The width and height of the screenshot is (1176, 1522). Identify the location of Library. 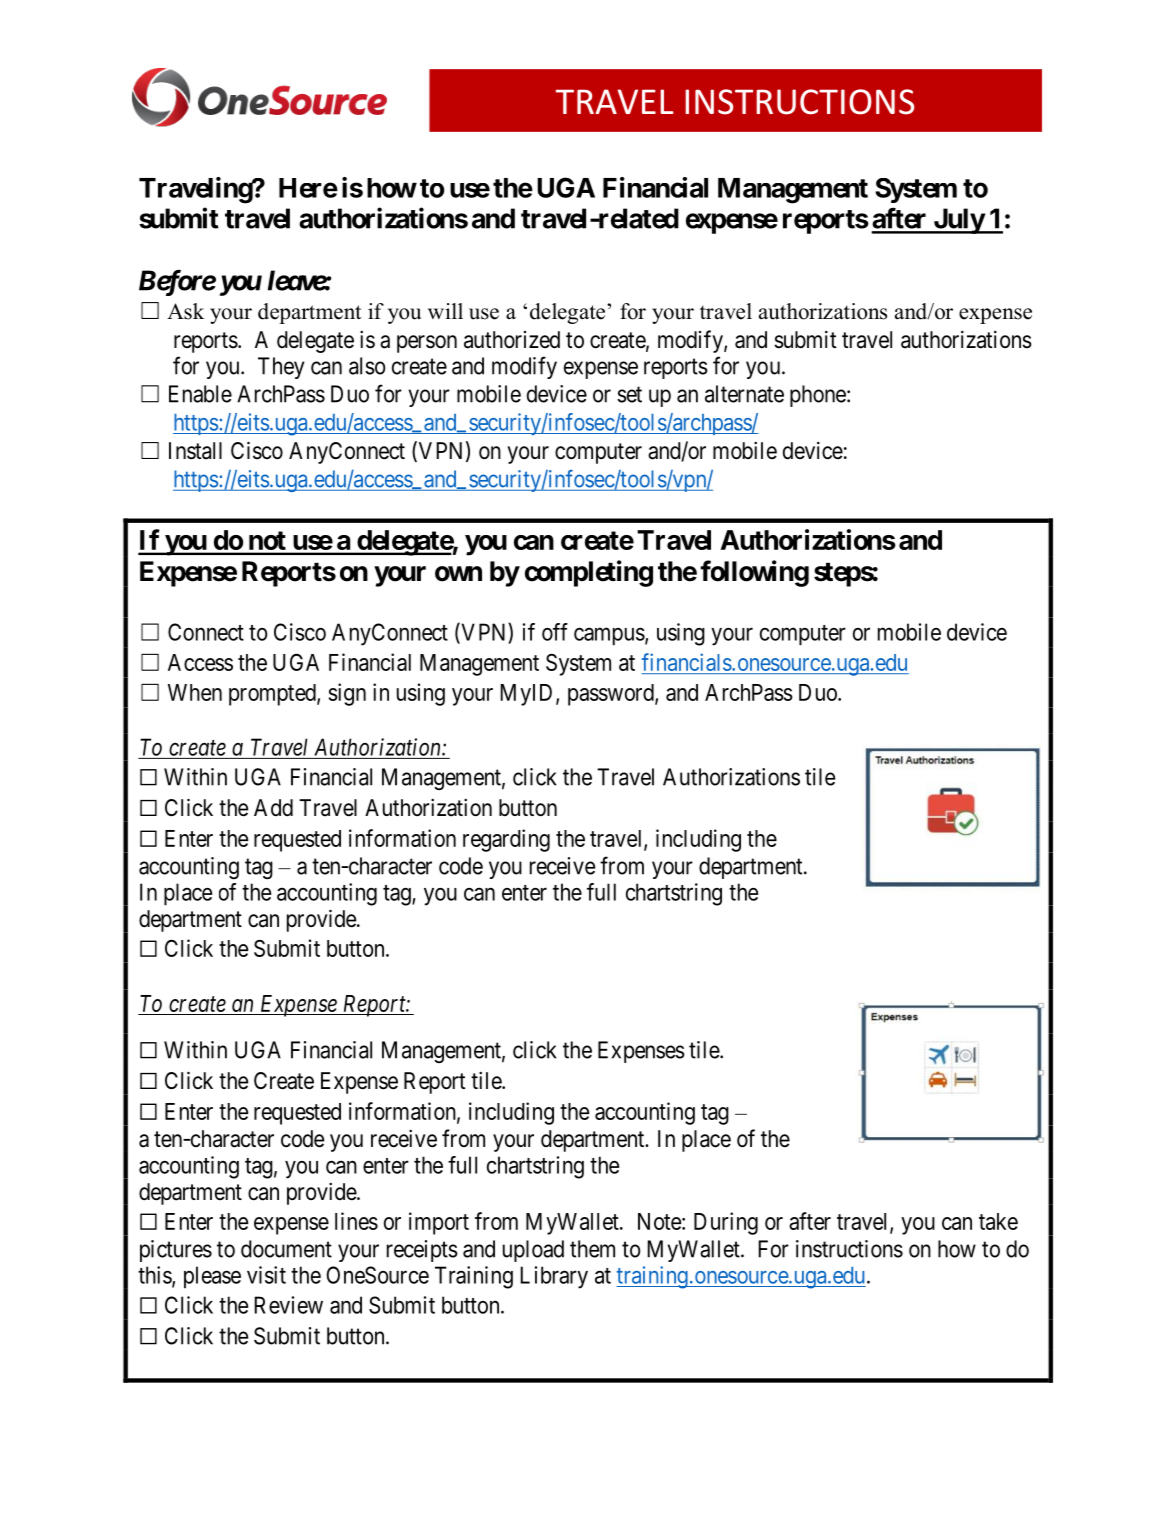
(554, 1277).
